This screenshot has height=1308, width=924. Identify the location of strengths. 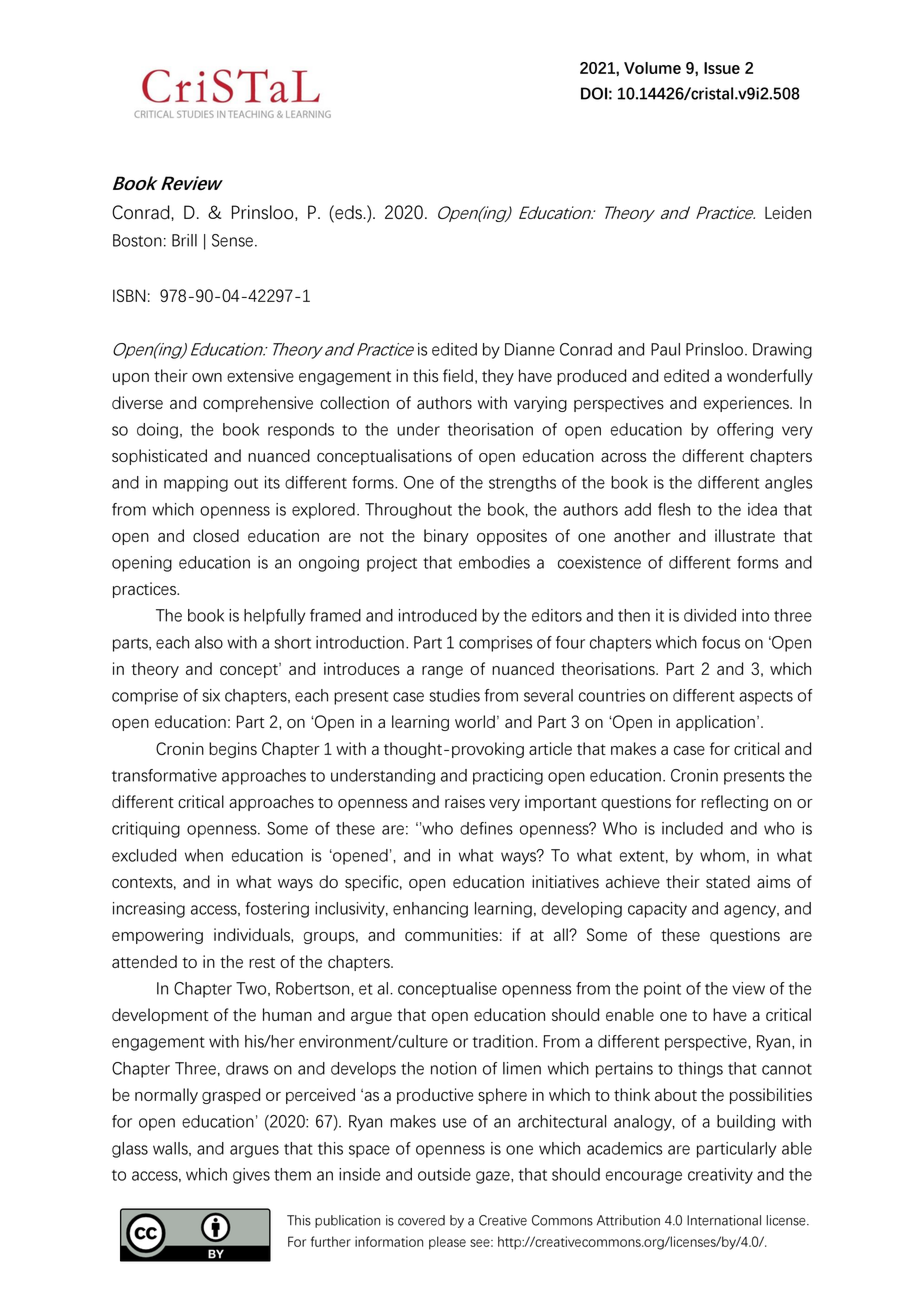
(522, 484).
